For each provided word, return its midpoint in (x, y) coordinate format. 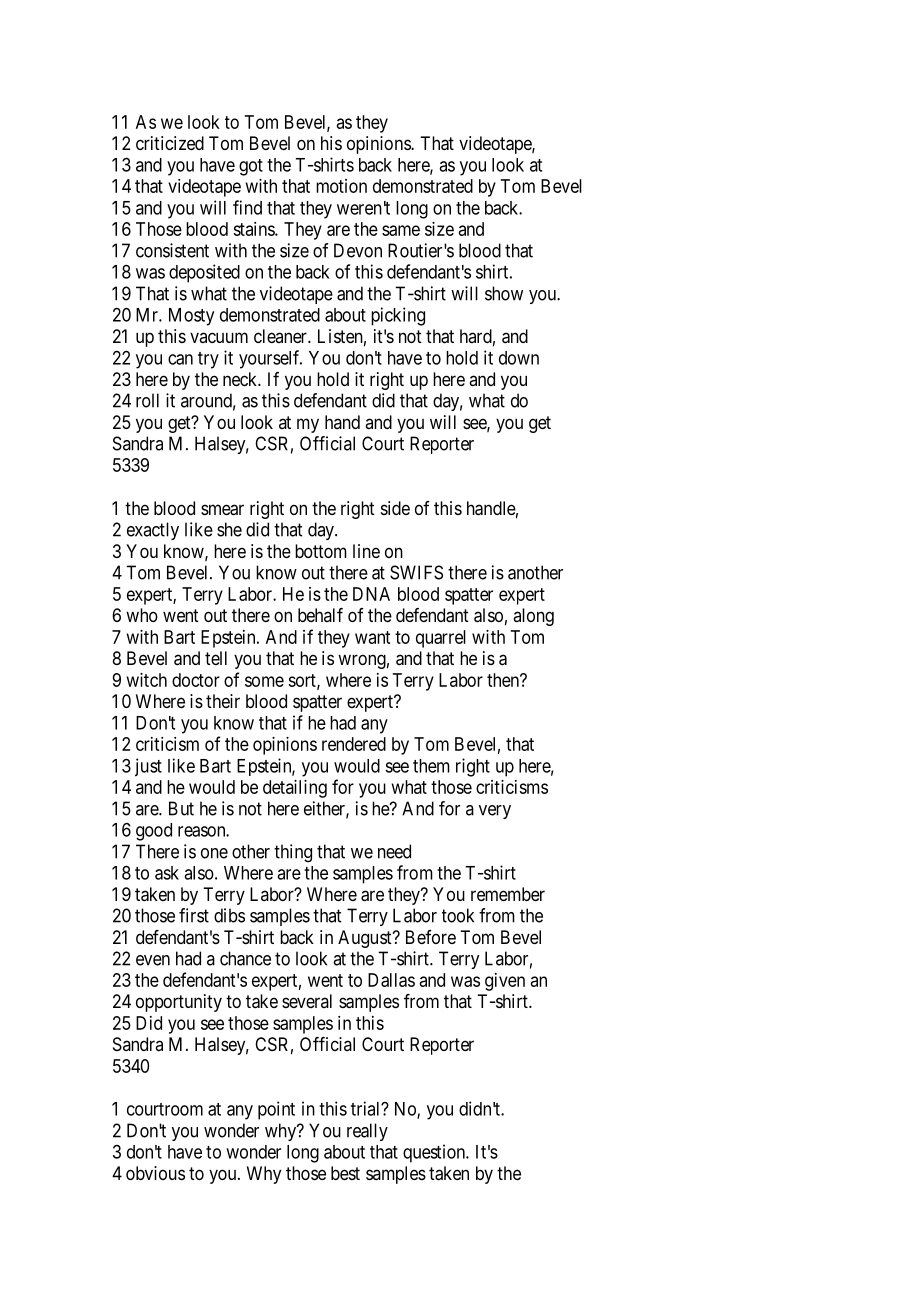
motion (341, 186)
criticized (170, 143)
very (495, 812)
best (345, 1173)
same (401, 230)
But (181, 808)
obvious (155, 1173)
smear (222, 510)
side (395, 508)
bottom (321, 551)
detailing (295, 789)
